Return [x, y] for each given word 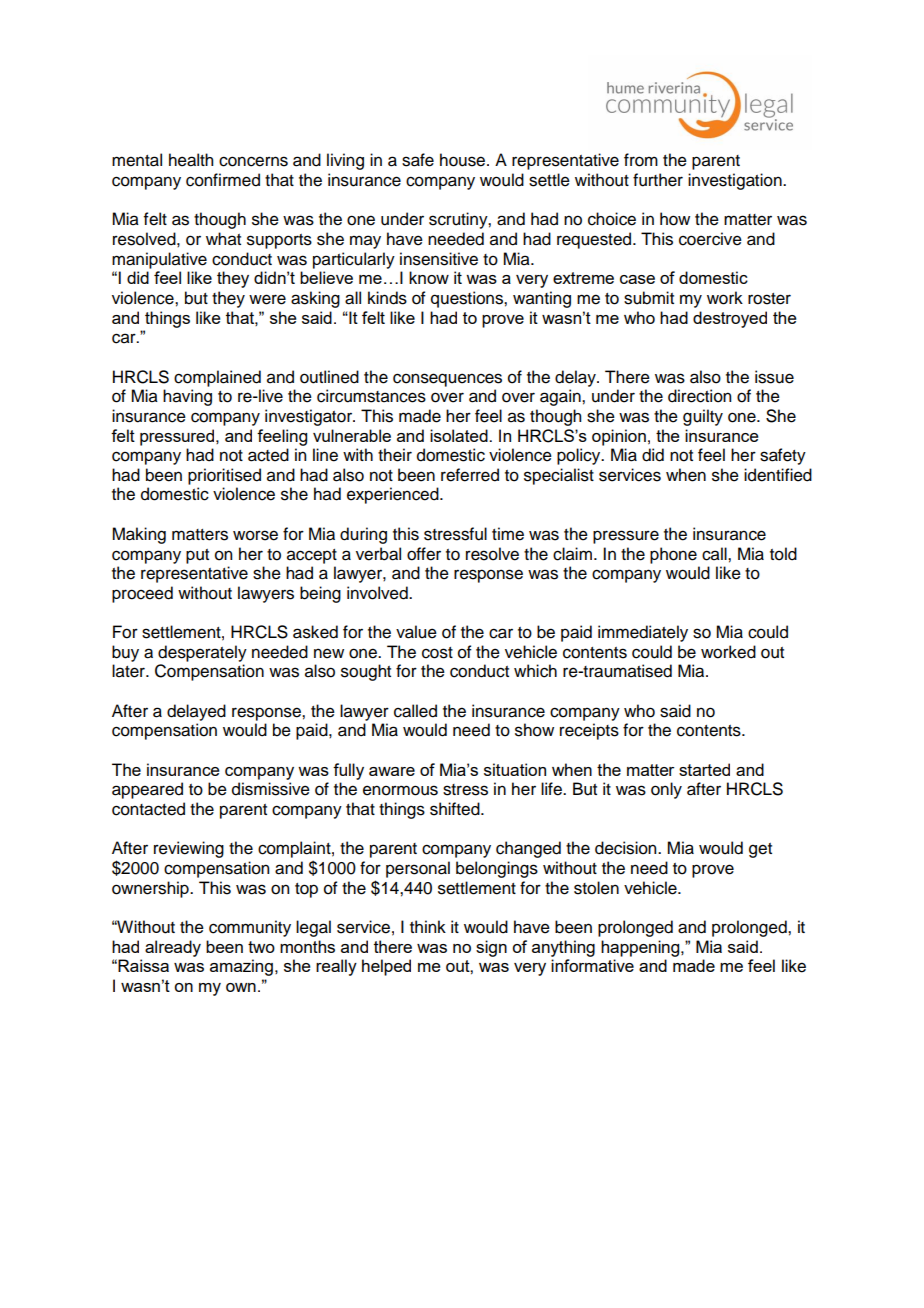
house [464, 160]
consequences [447, 380]
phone [673, 555]
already [173, 948]
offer [424, 554]
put [197, 556]
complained [217, 378]
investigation [736, 181]
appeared [147, 790]
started [704, 769]
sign [491, 948]
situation [515, 769]
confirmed [223, 180]
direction [699, 396]
